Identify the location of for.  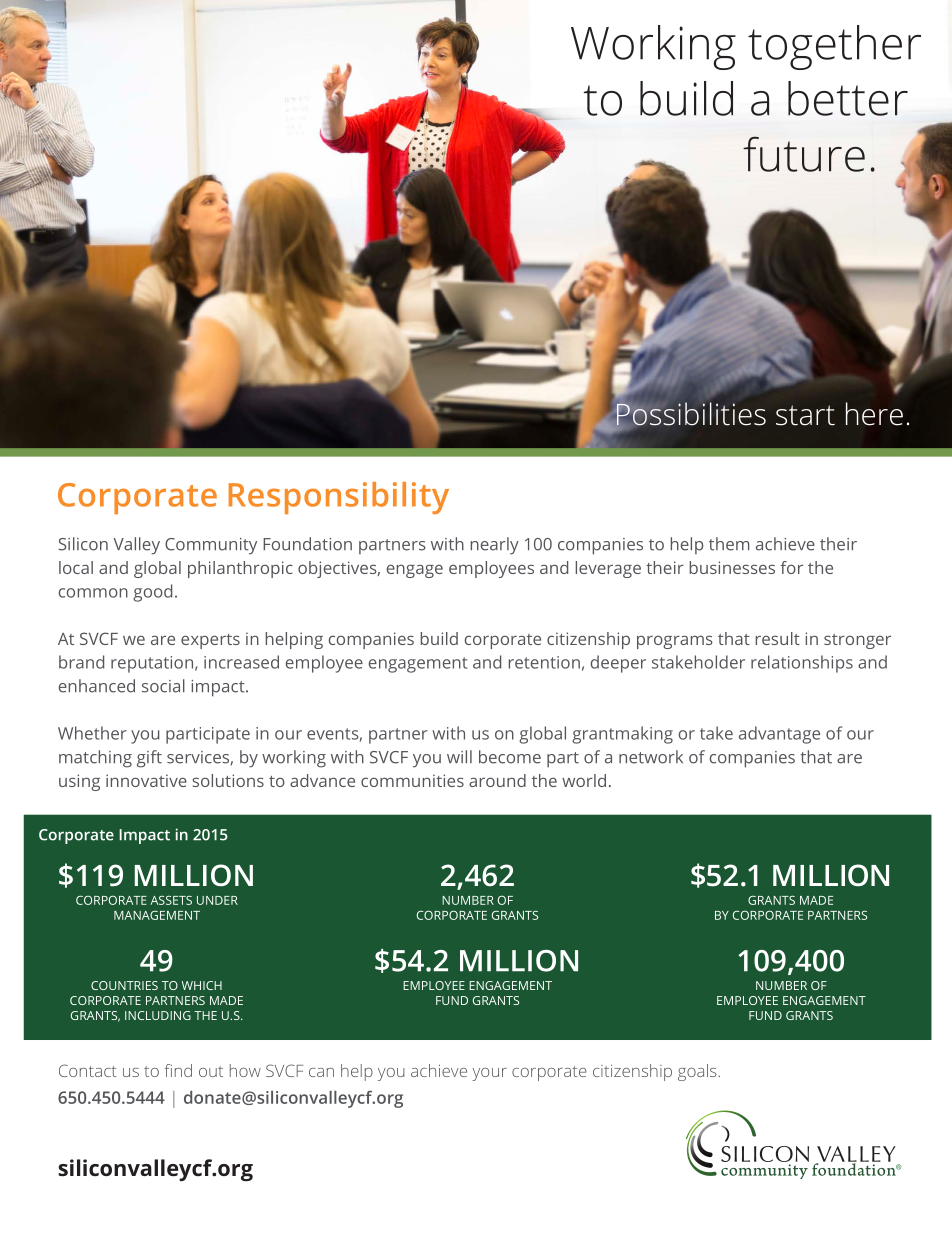
(791, 567).
